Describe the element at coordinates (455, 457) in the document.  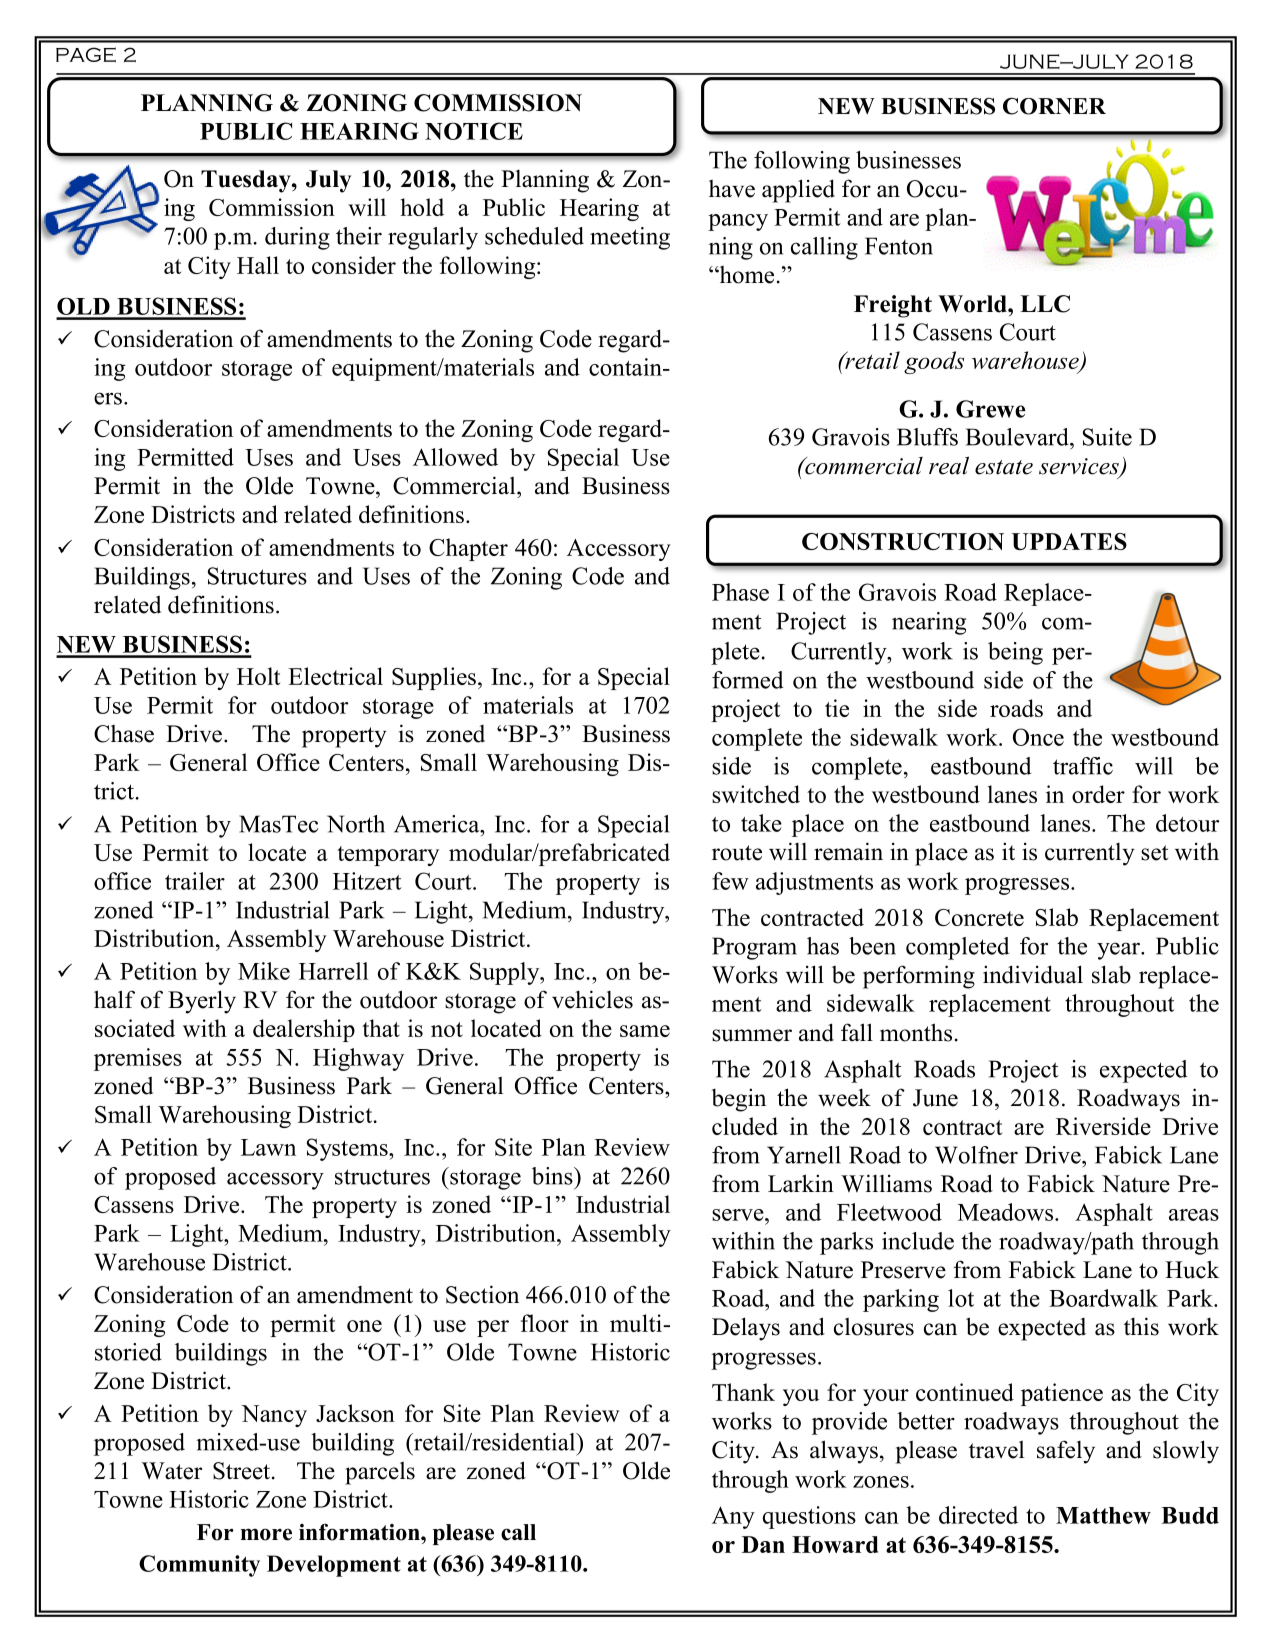
I see `Allowed` at that location.
